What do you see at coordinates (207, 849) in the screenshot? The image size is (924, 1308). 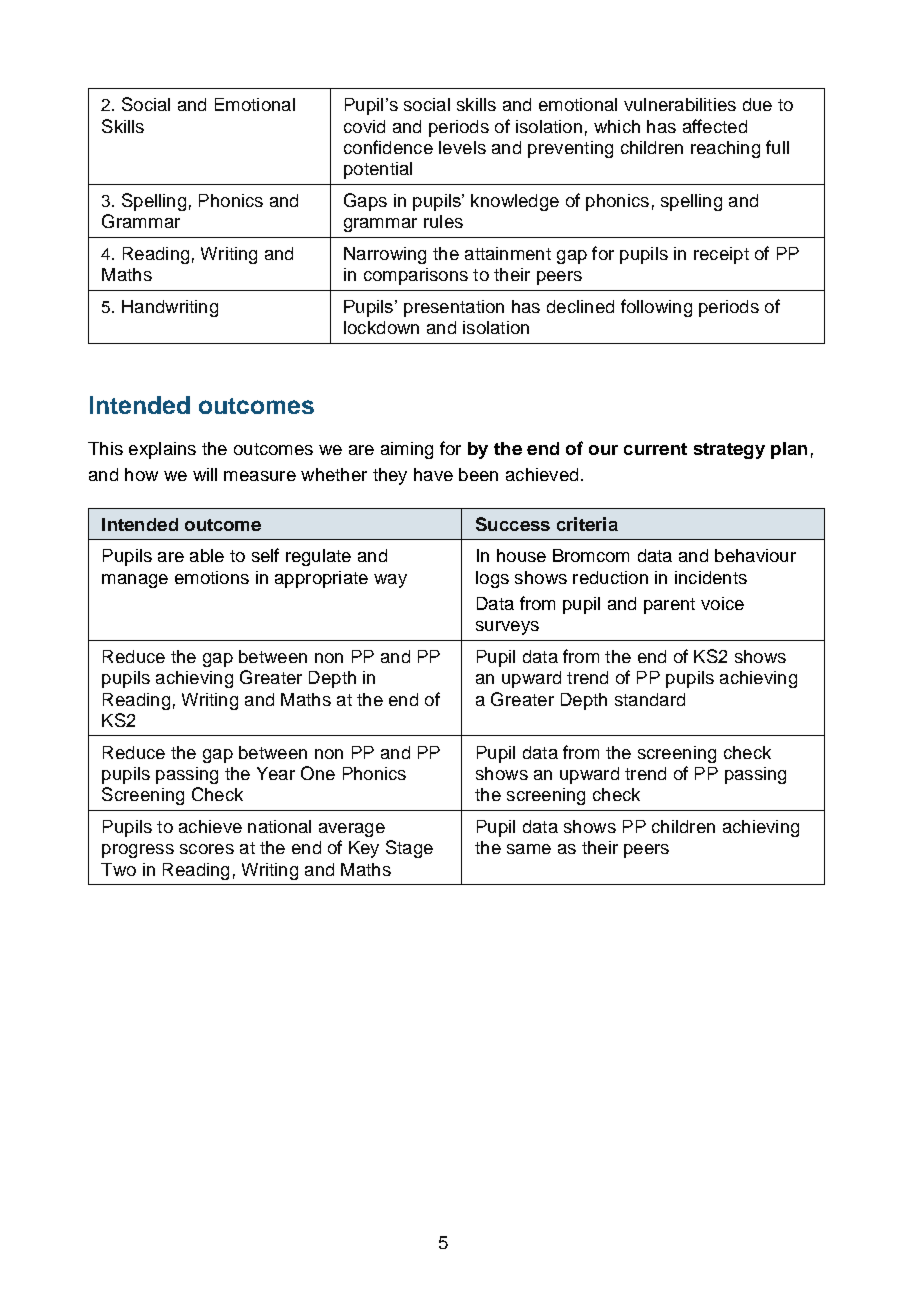 I see `scores` at bounding box center [207, 849].
